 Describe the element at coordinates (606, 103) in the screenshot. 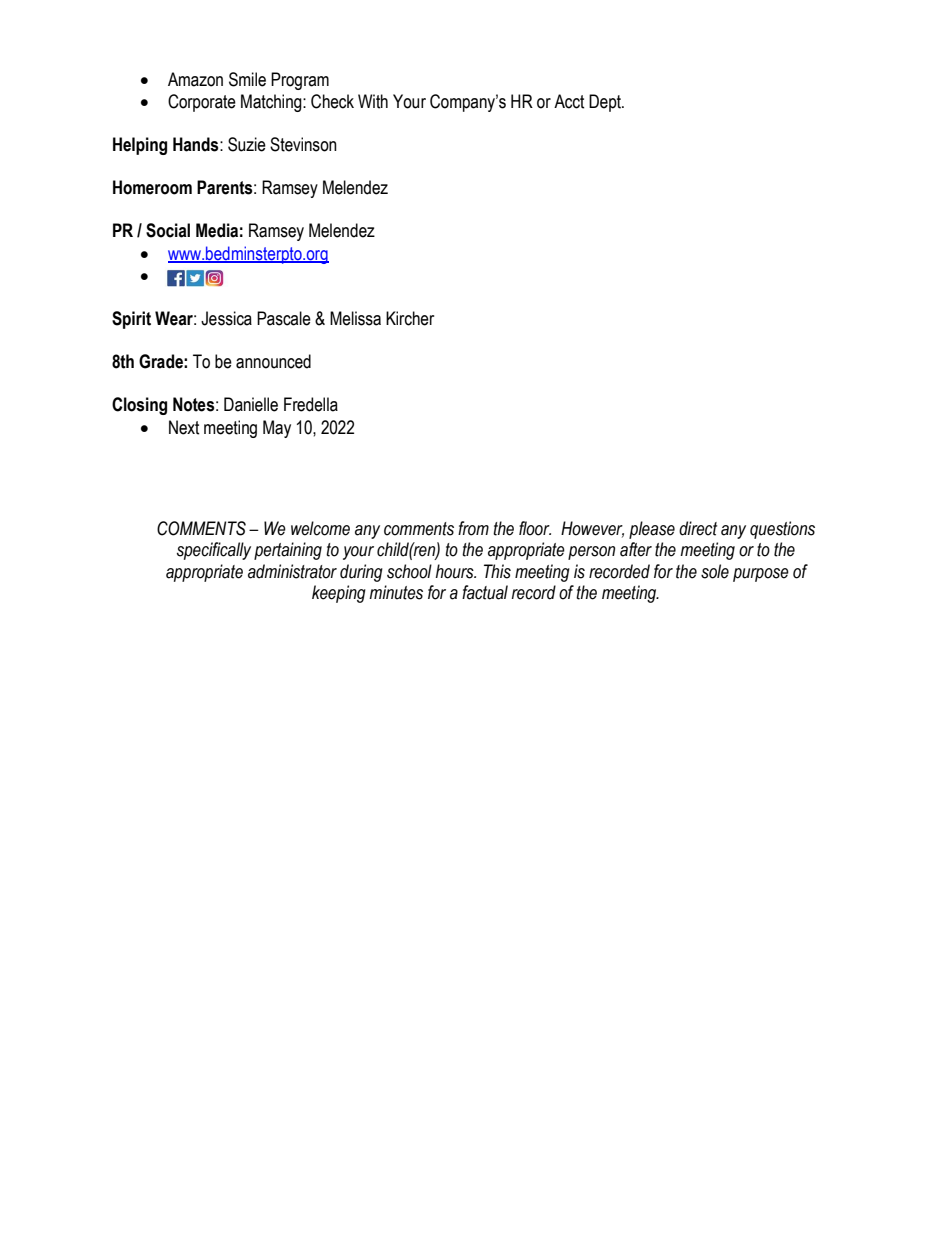

I see `Dept` at that location.
